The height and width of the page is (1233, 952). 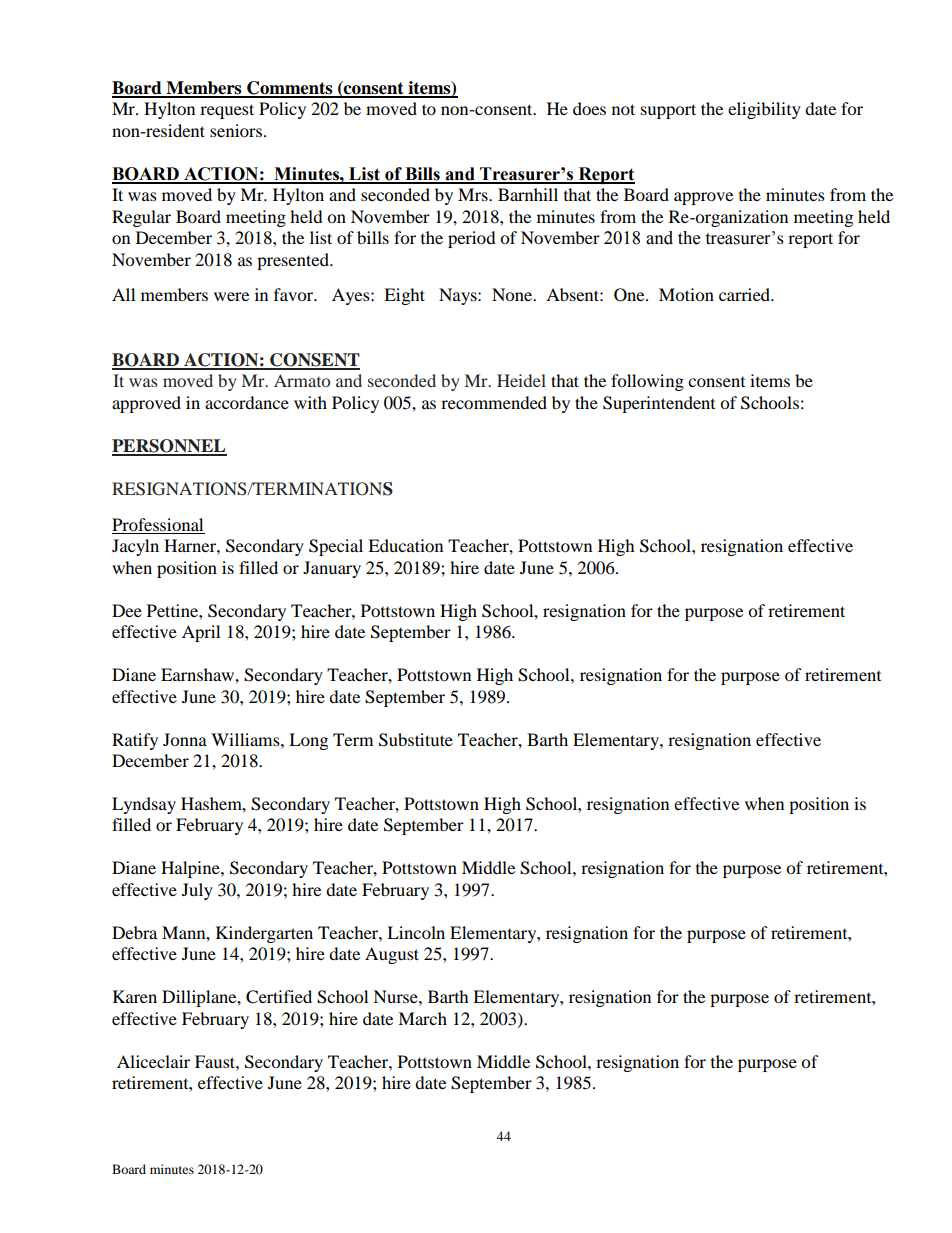 I want to click on support, so click(x=668, y=111).
